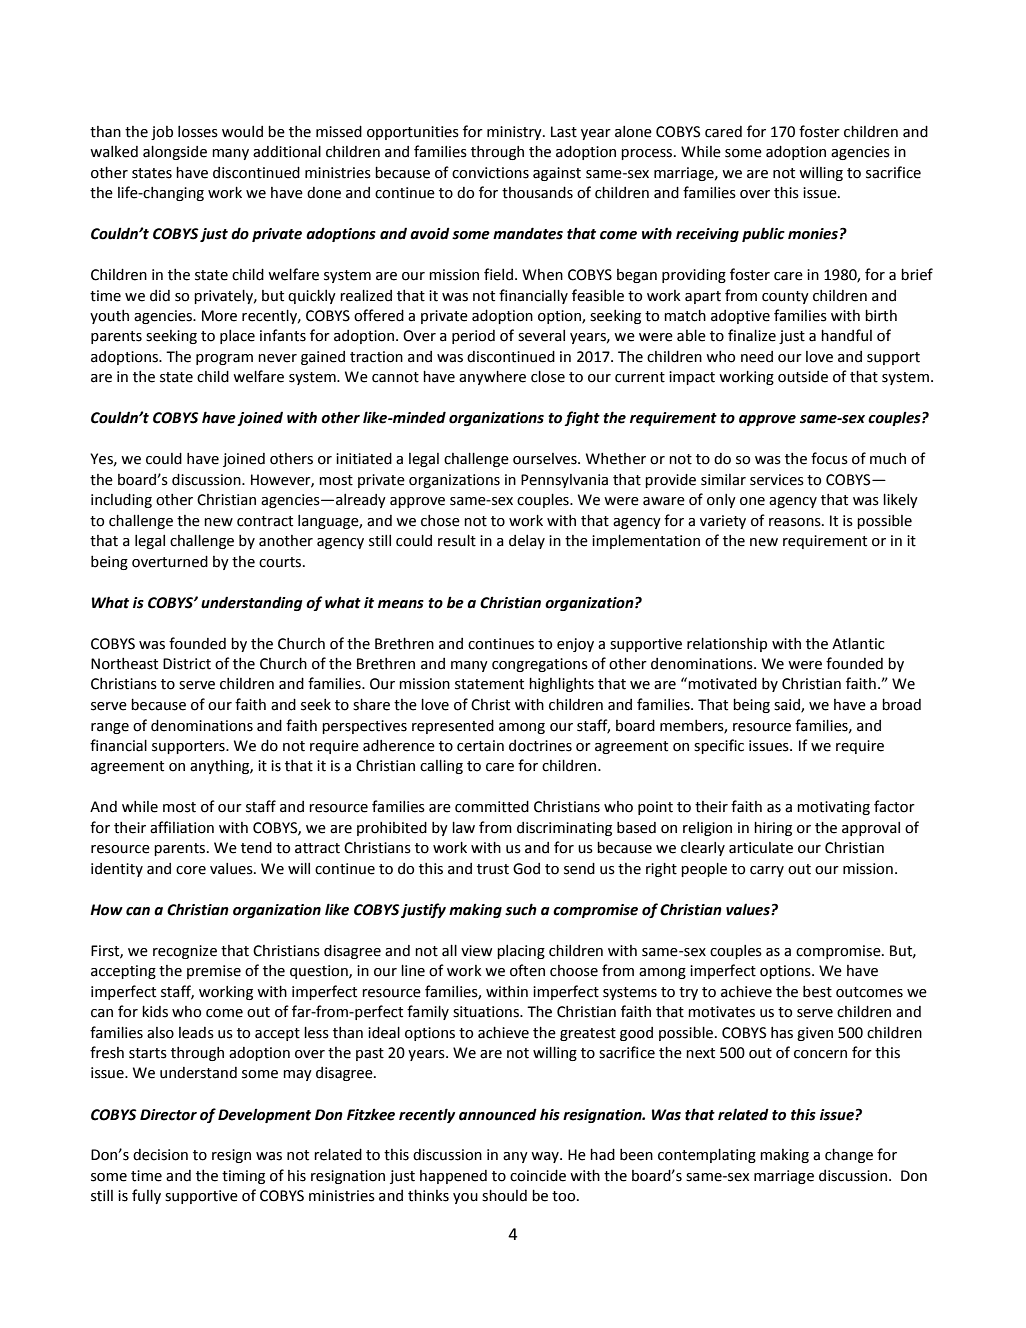 This screenshot has width=1026, height=1328. What do you see at coordinates (492, 807) in the screenshot?
I see `committed` at bounding box center [492, 807].
